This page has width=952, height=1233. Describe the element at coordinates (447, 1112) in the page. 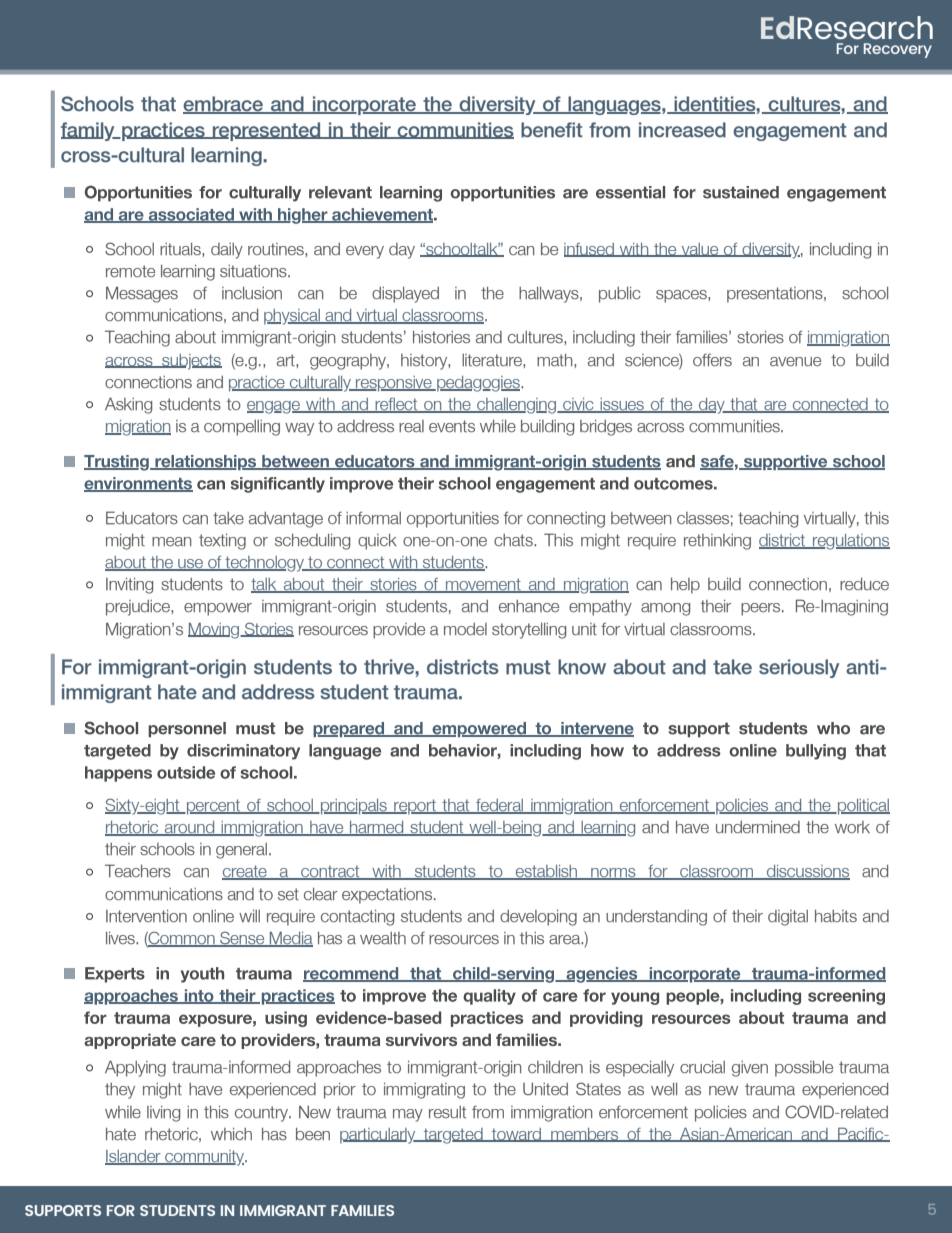

I see `result` at that location.
